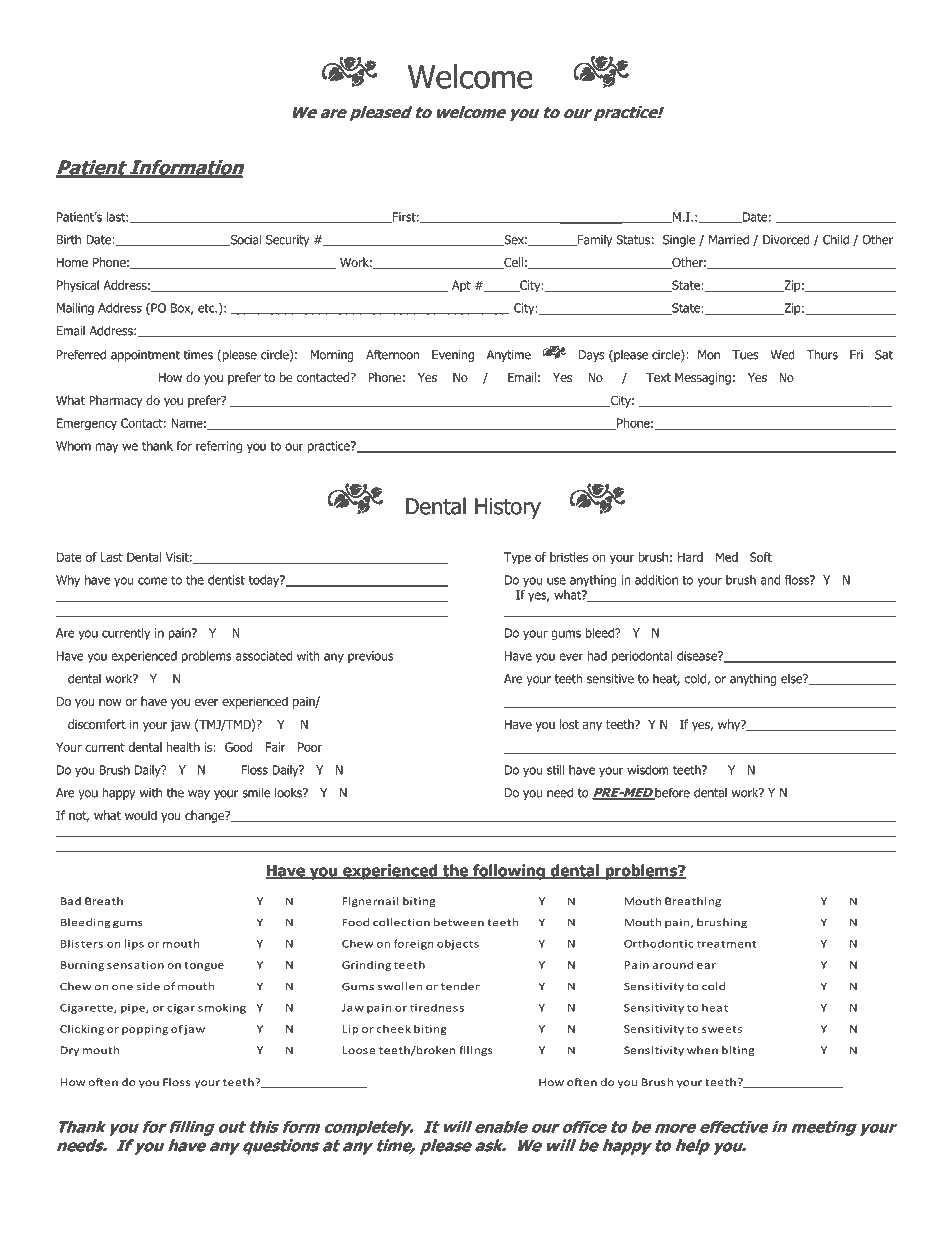 This document has width=952, height=1233. I want to click on Apt, so click(461, 286).
